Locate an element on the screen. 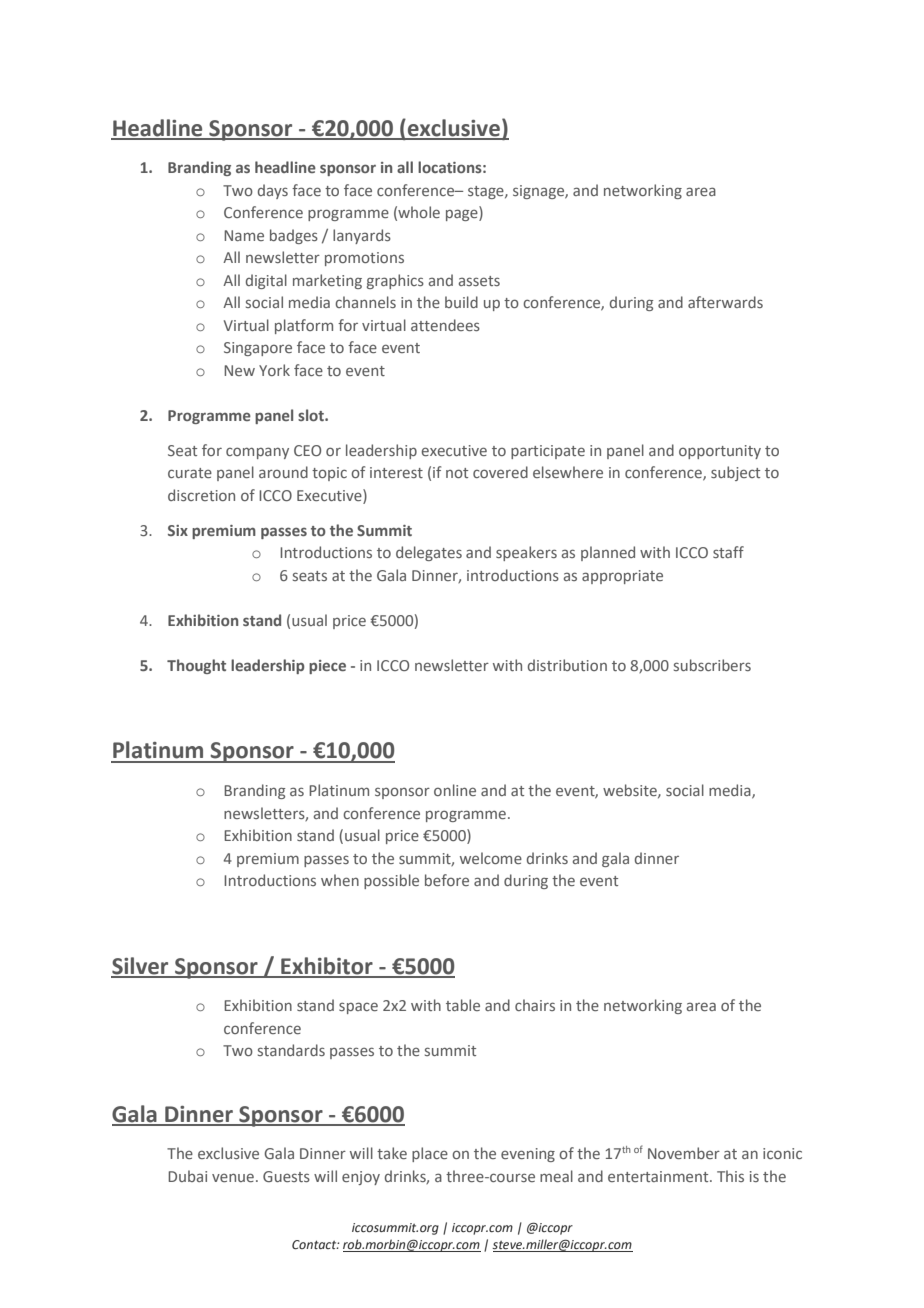  Silver is located at coordinates (141, 967).
